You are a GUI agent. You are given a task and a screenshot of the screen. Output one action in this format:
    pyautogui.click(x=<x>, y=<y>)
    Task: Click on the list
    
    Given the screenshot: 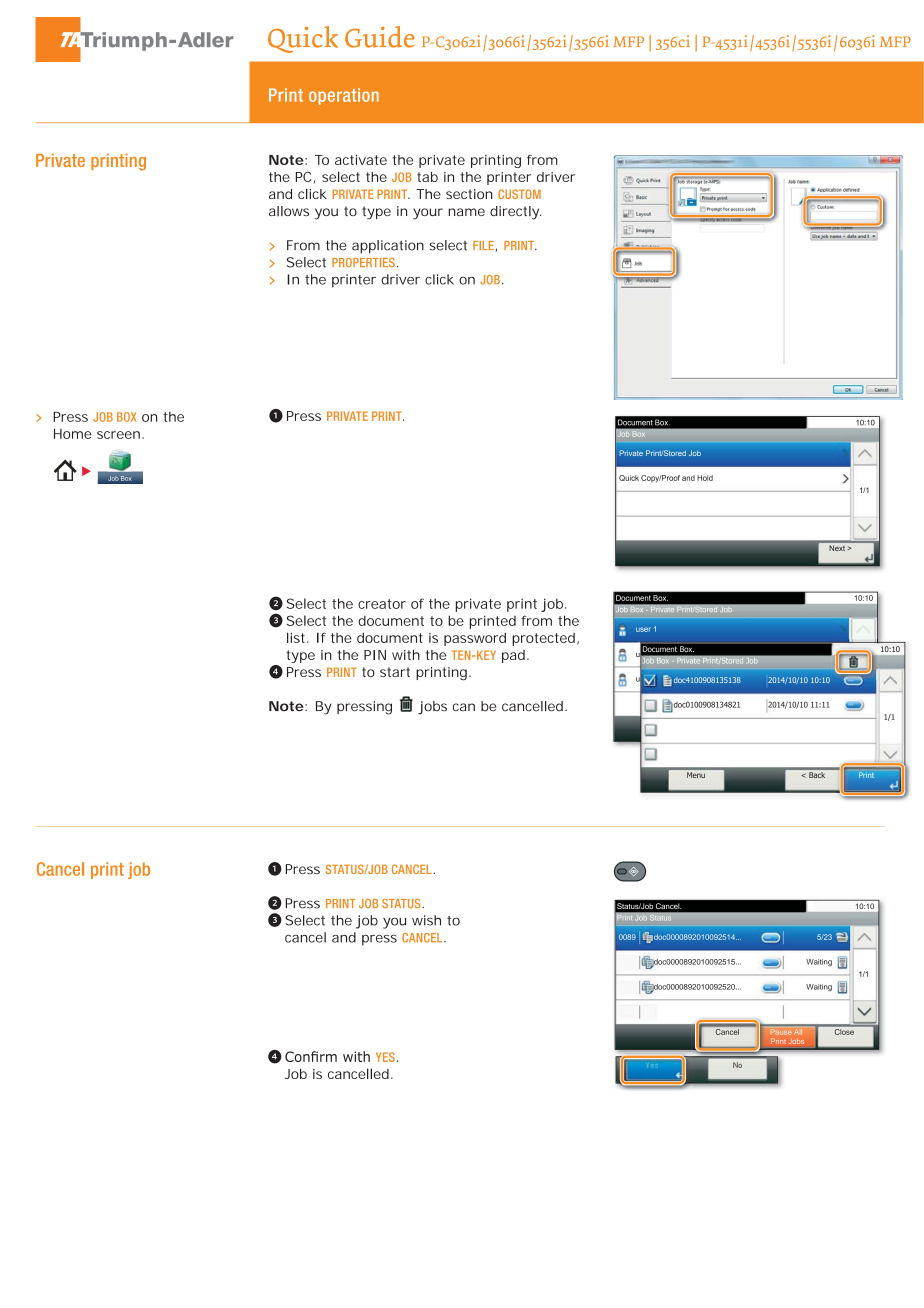 What is the action you would take?
    pyautogui.click(x=298, y=637)
